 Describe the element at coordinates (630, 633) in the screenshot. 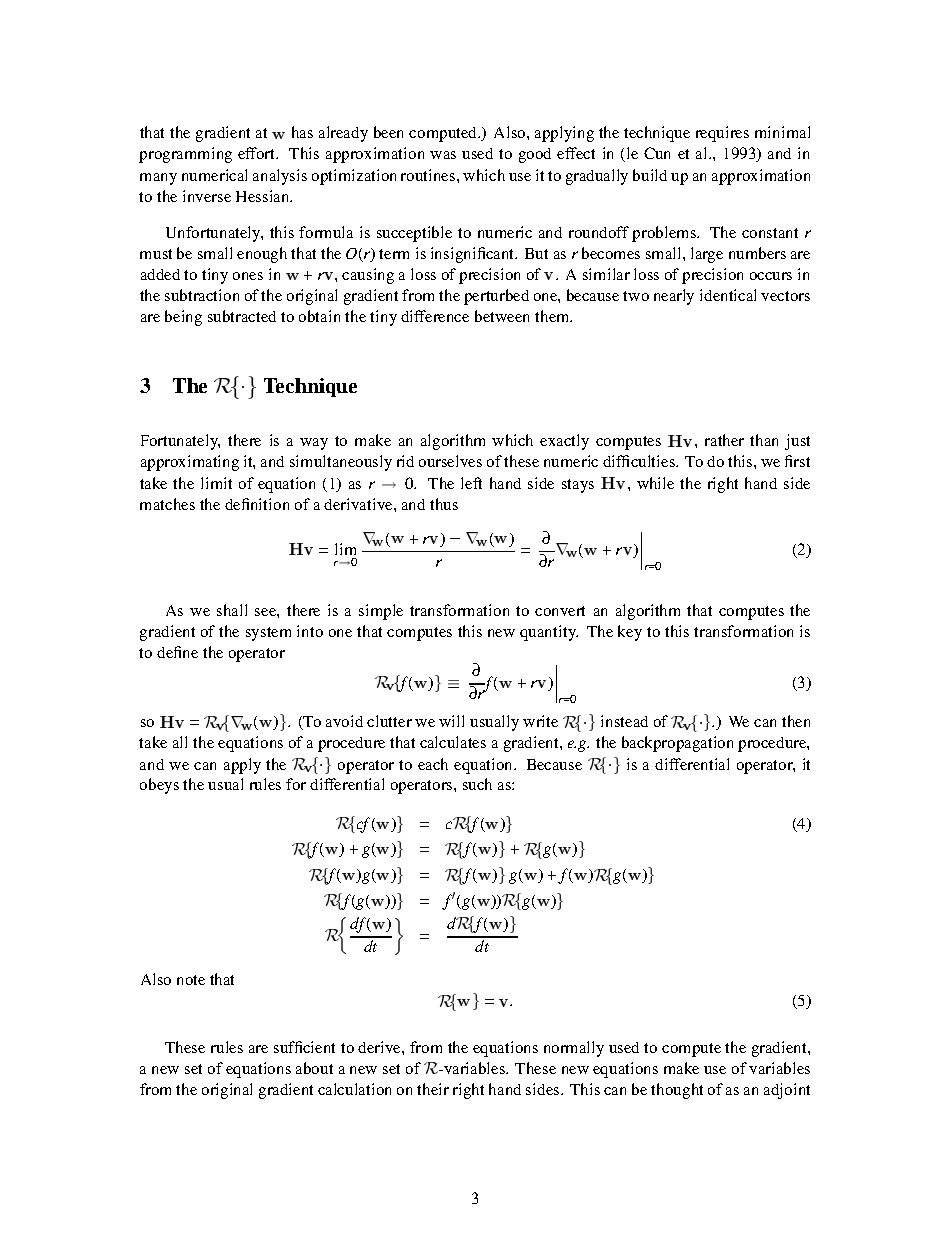

I see `key` at that location.
